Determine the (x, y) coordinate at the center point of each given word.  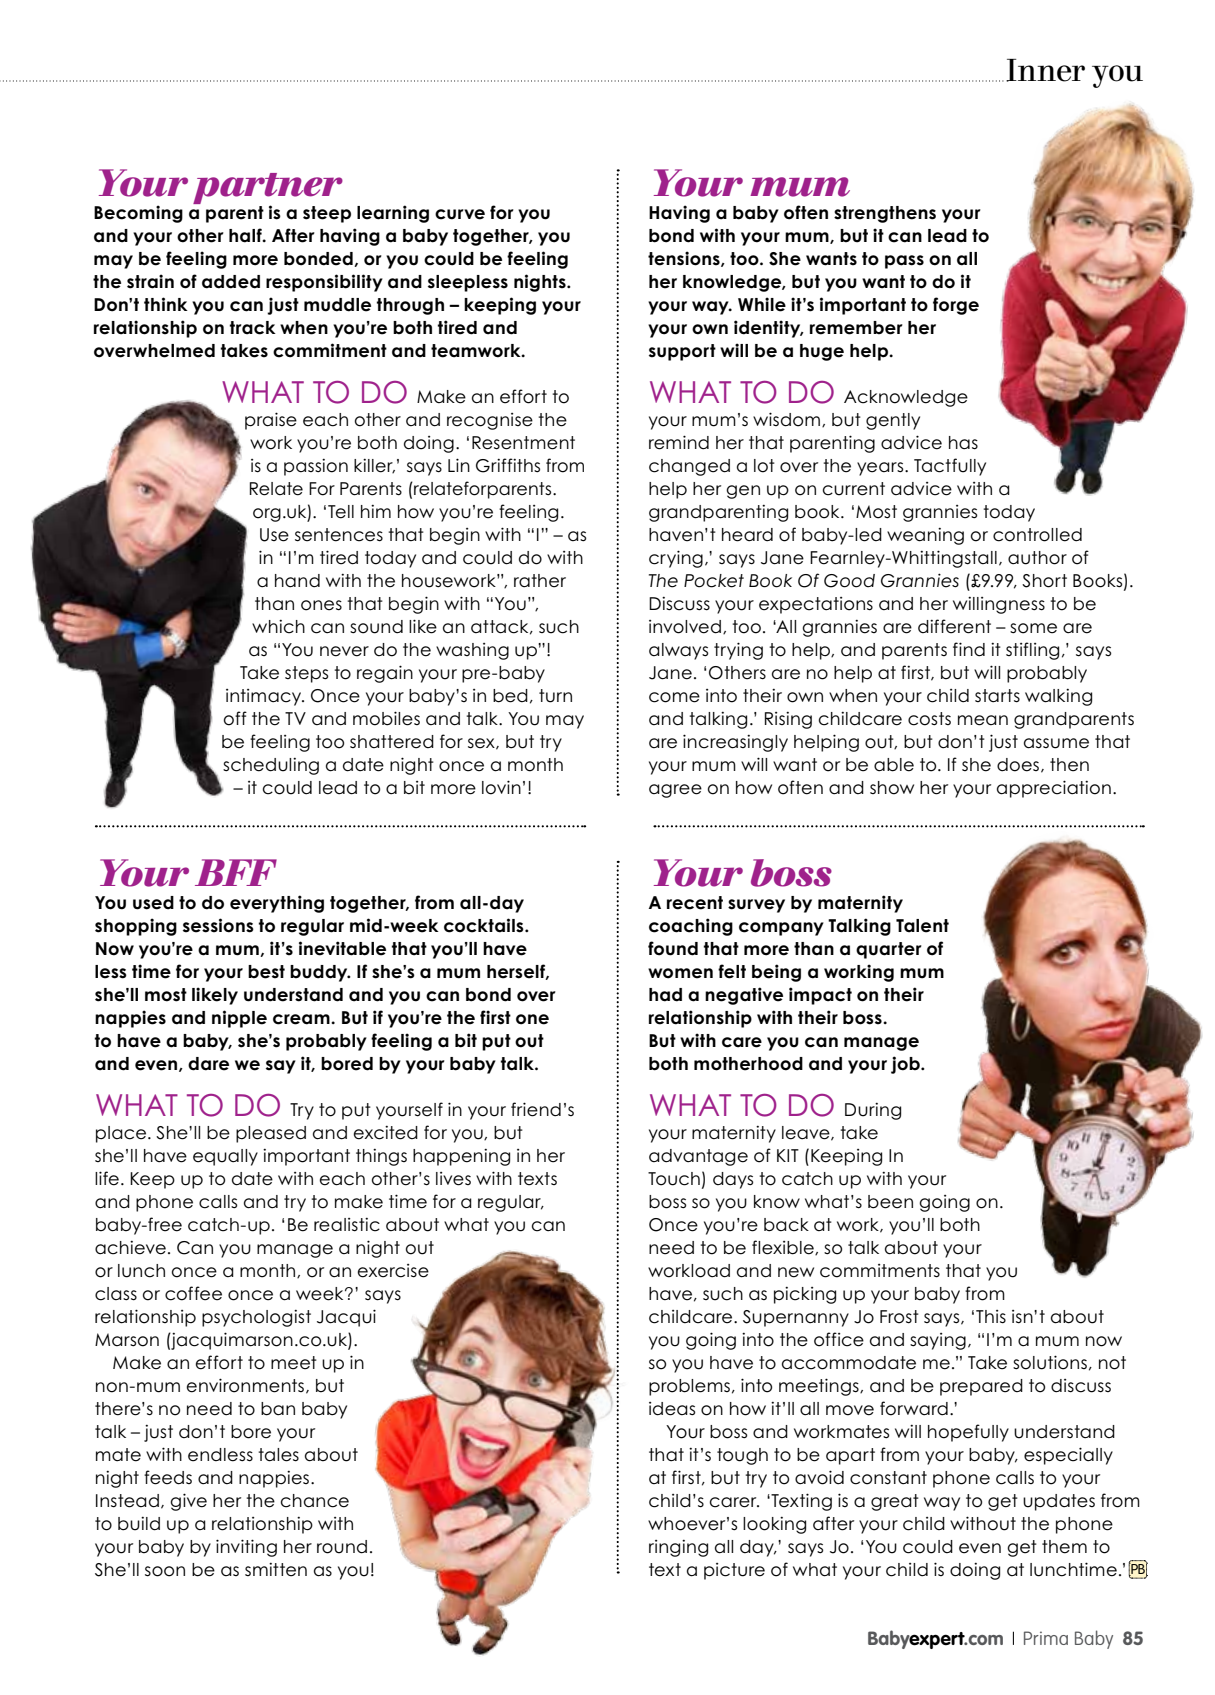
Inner (1045, 70)
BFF (236, 872)
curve (460, 214)
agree (675, 791)
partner (268, 190)
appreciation (1054, 789)
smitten (276, 1570)
